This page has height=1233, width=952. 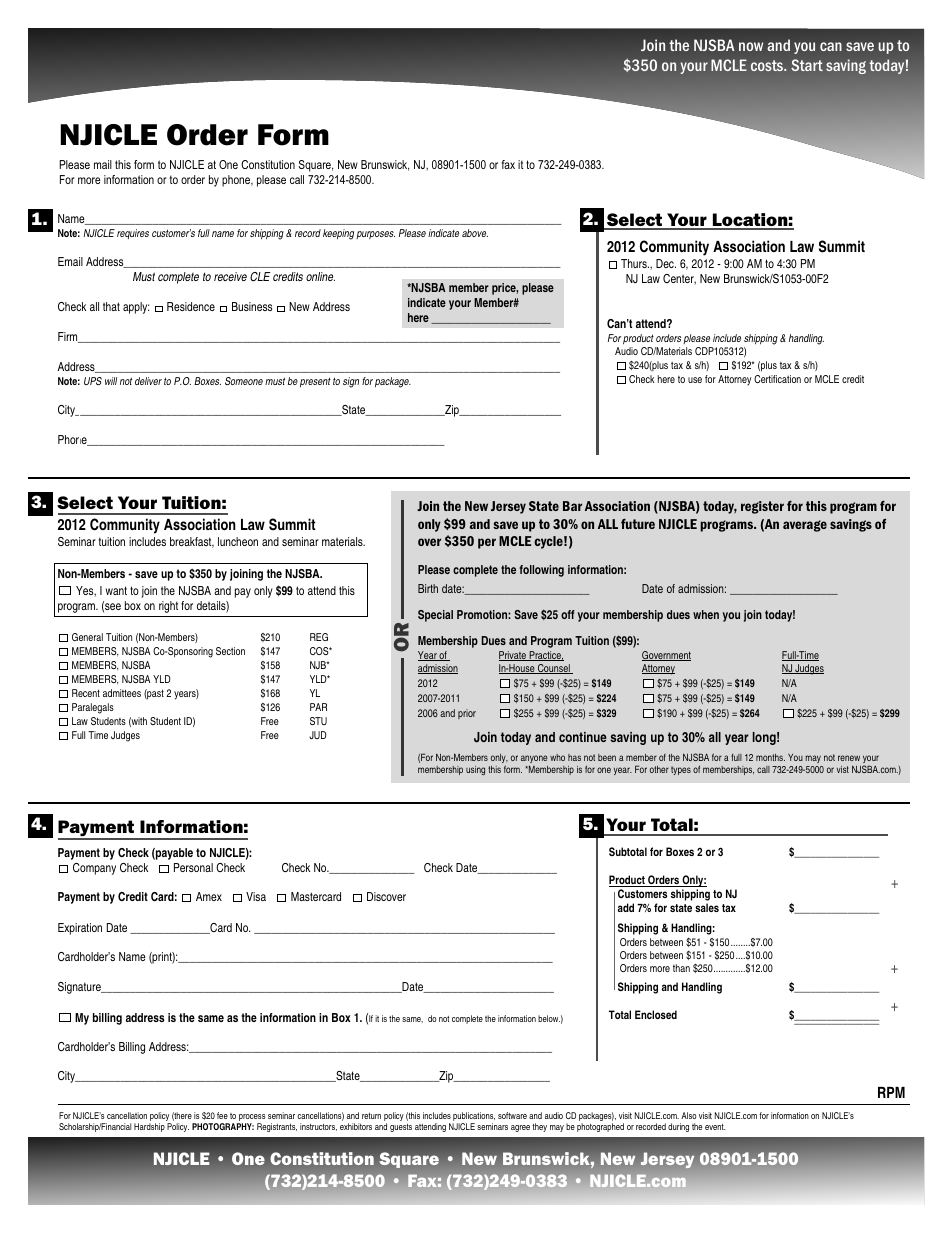 What do you see at coordinates (473, 1118) in the page?
I see `publications` at bounding box center [473, 1118].
